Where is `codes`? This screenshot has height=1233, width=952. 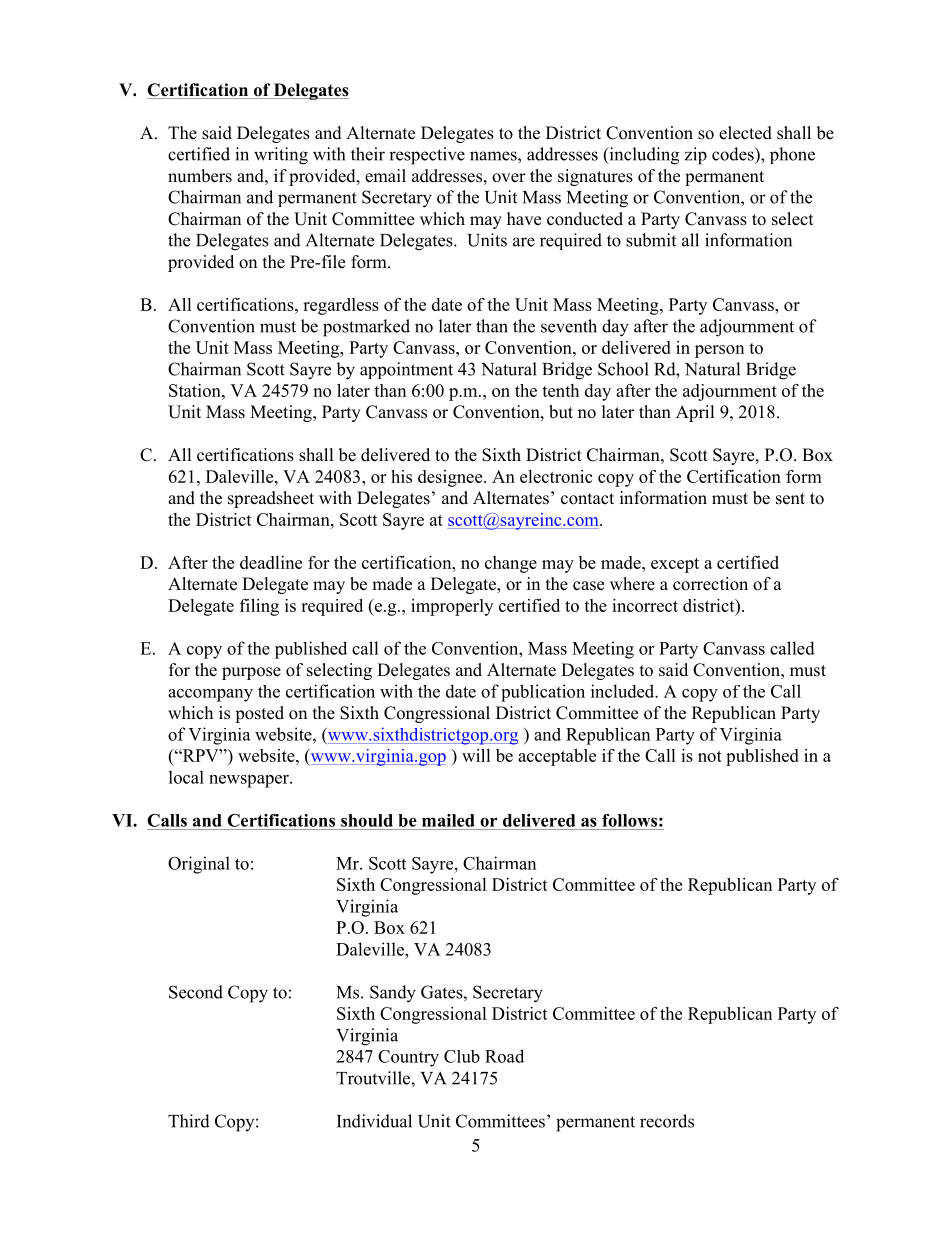 codes is located at coordinates (734, 154).
